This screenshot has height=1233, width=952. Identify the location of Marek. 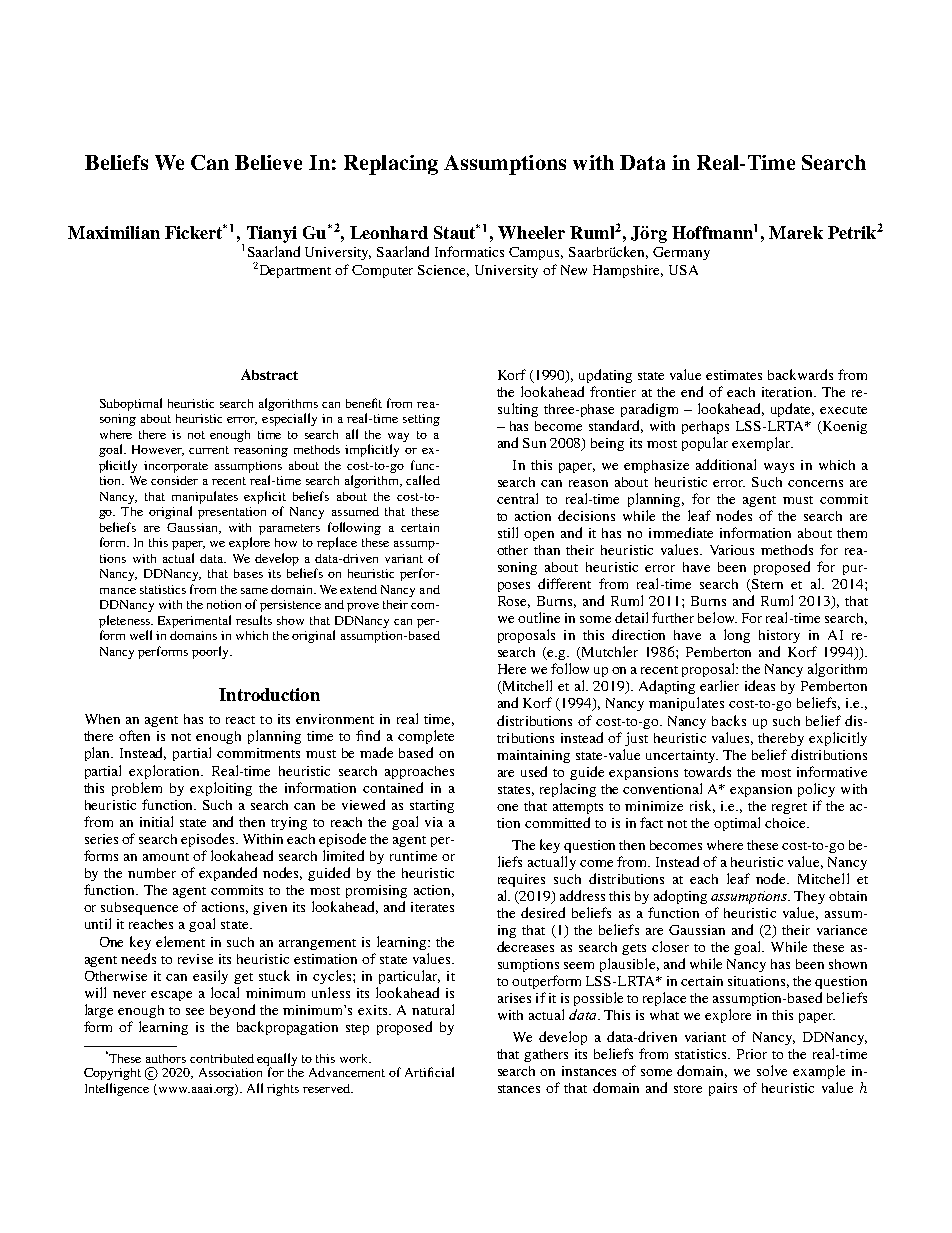
(796, 232).
